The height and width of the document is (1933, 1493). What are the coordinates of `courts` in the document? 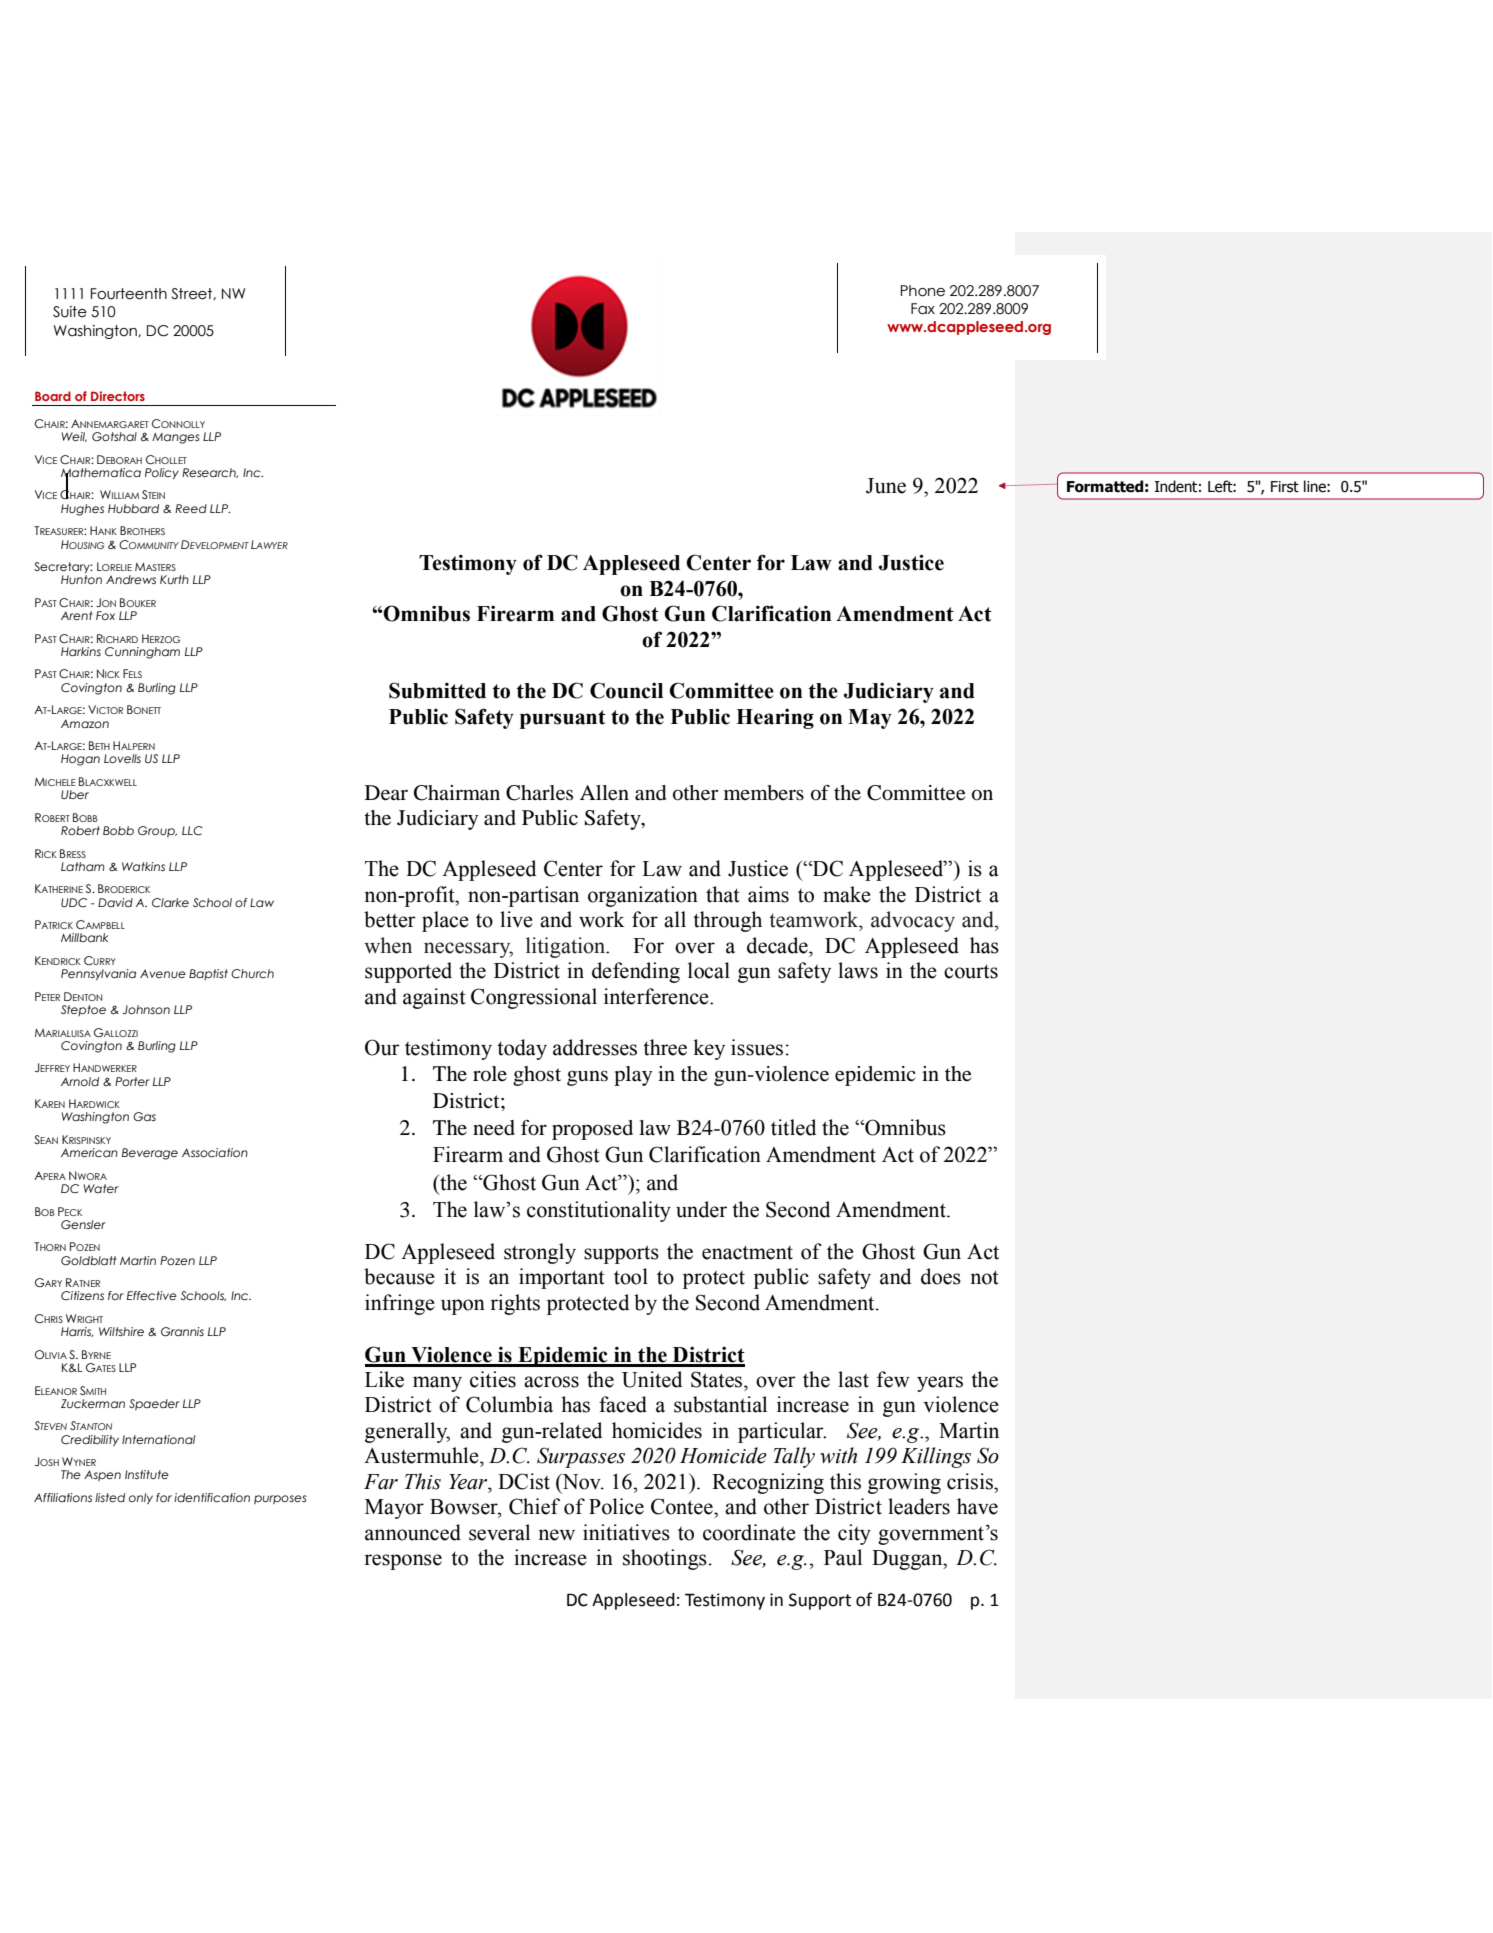 It's located at (971, 971).
